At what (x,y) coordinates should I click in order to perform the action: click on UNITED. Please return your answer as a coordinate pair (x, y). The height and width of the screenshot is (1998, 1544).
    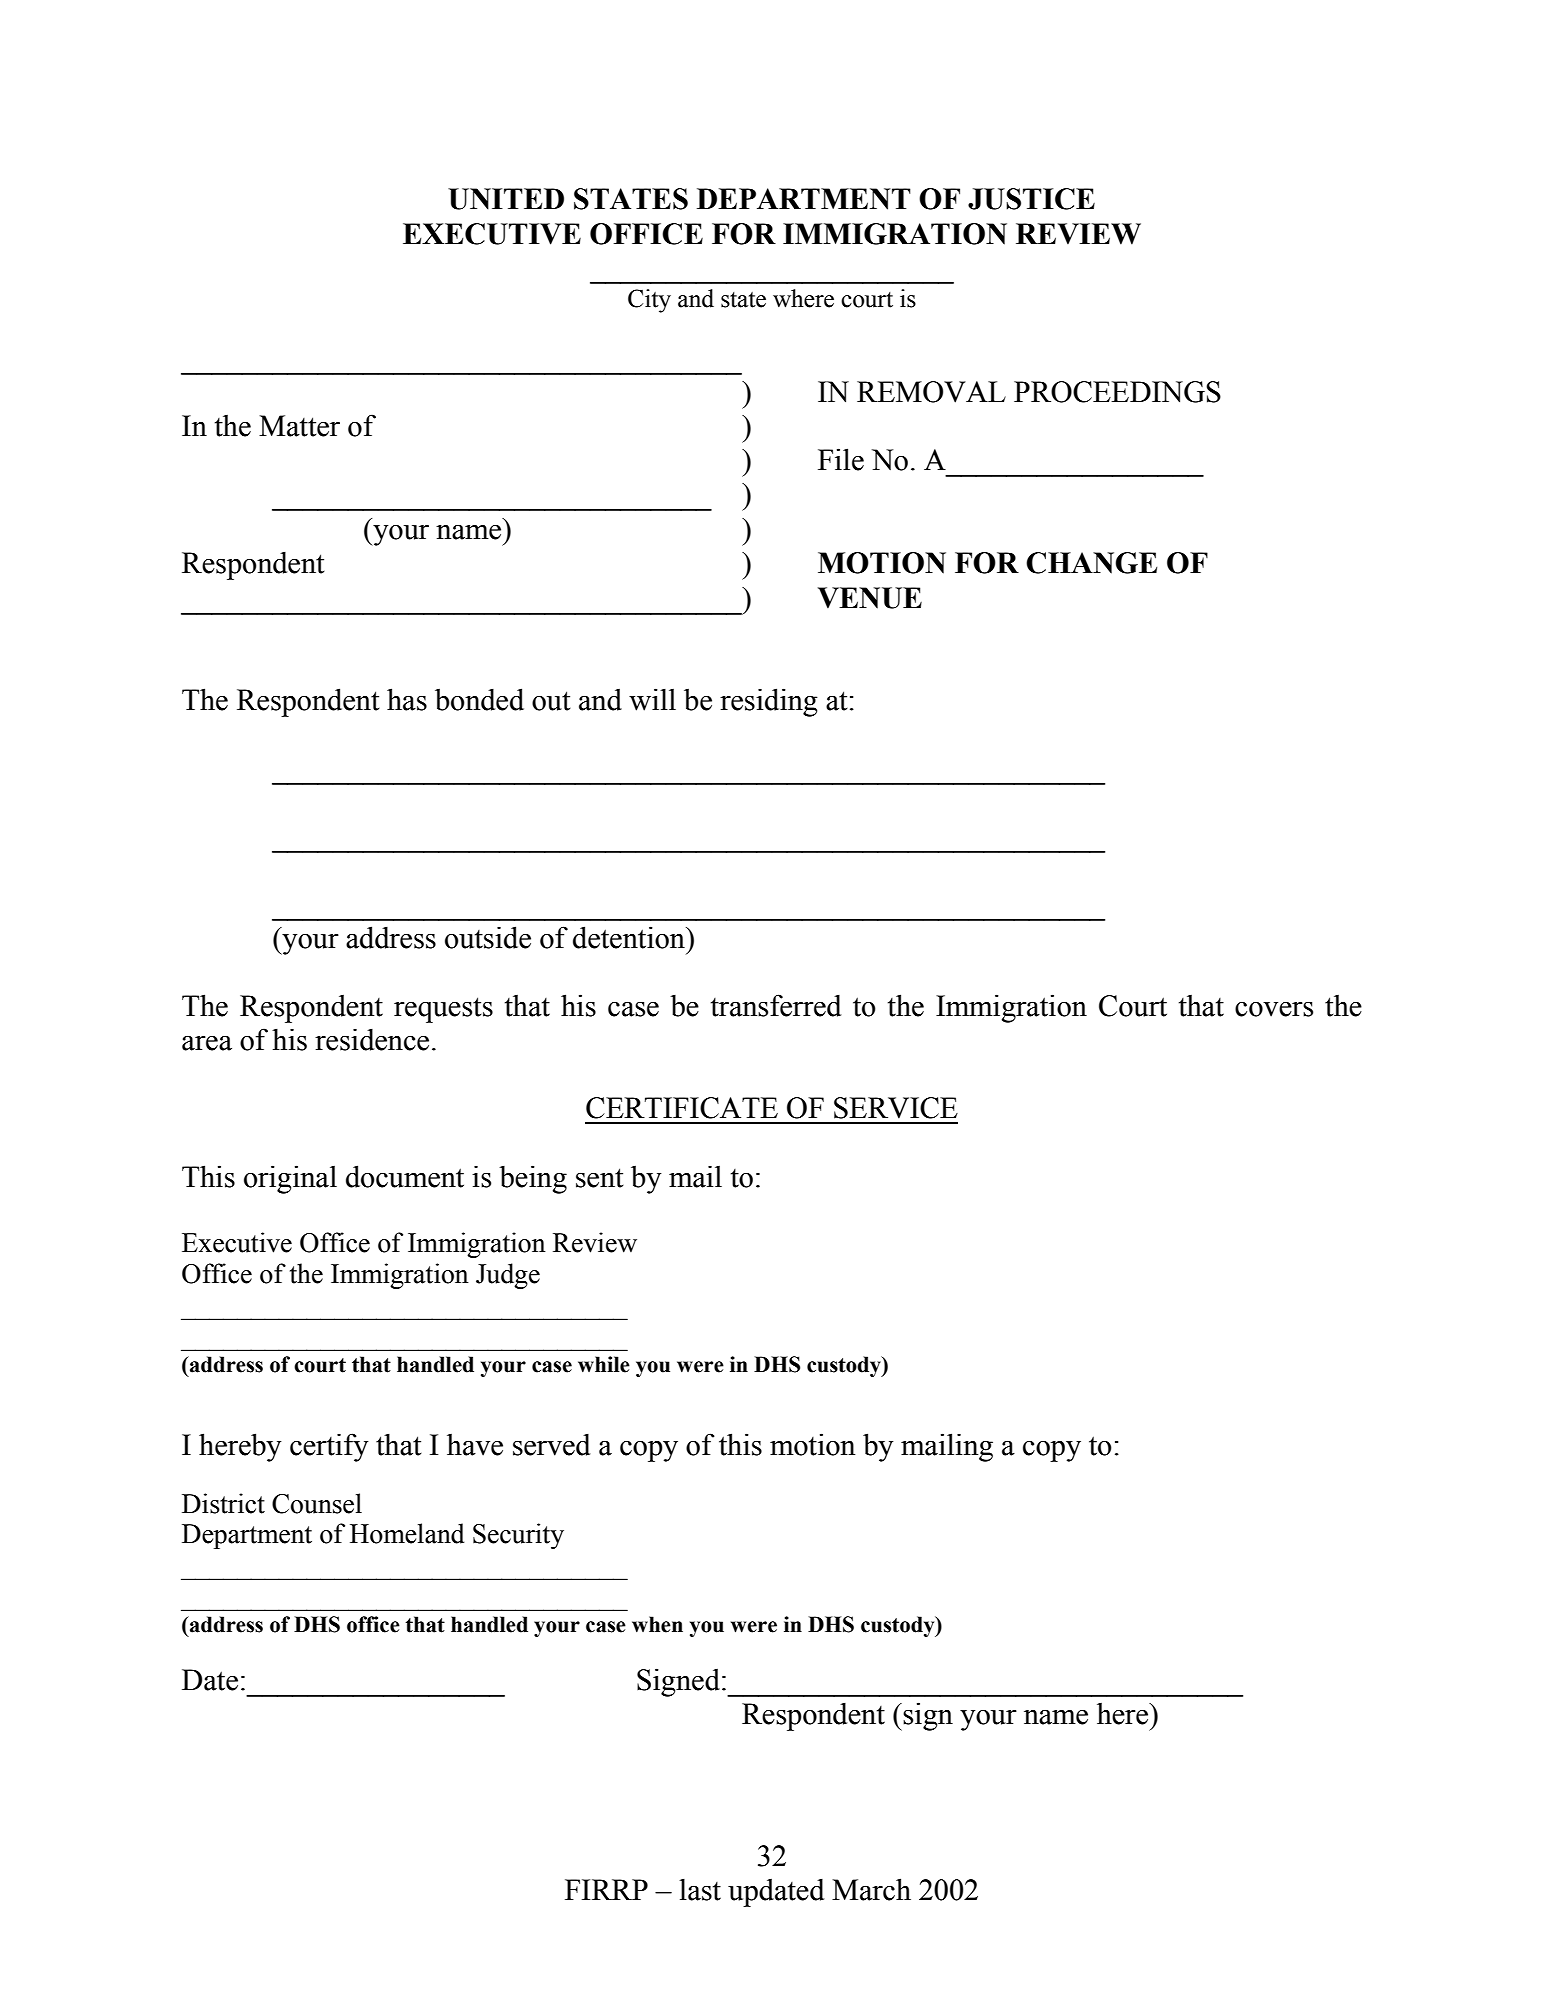
    Looking at the image, I should click on (506, 199).
